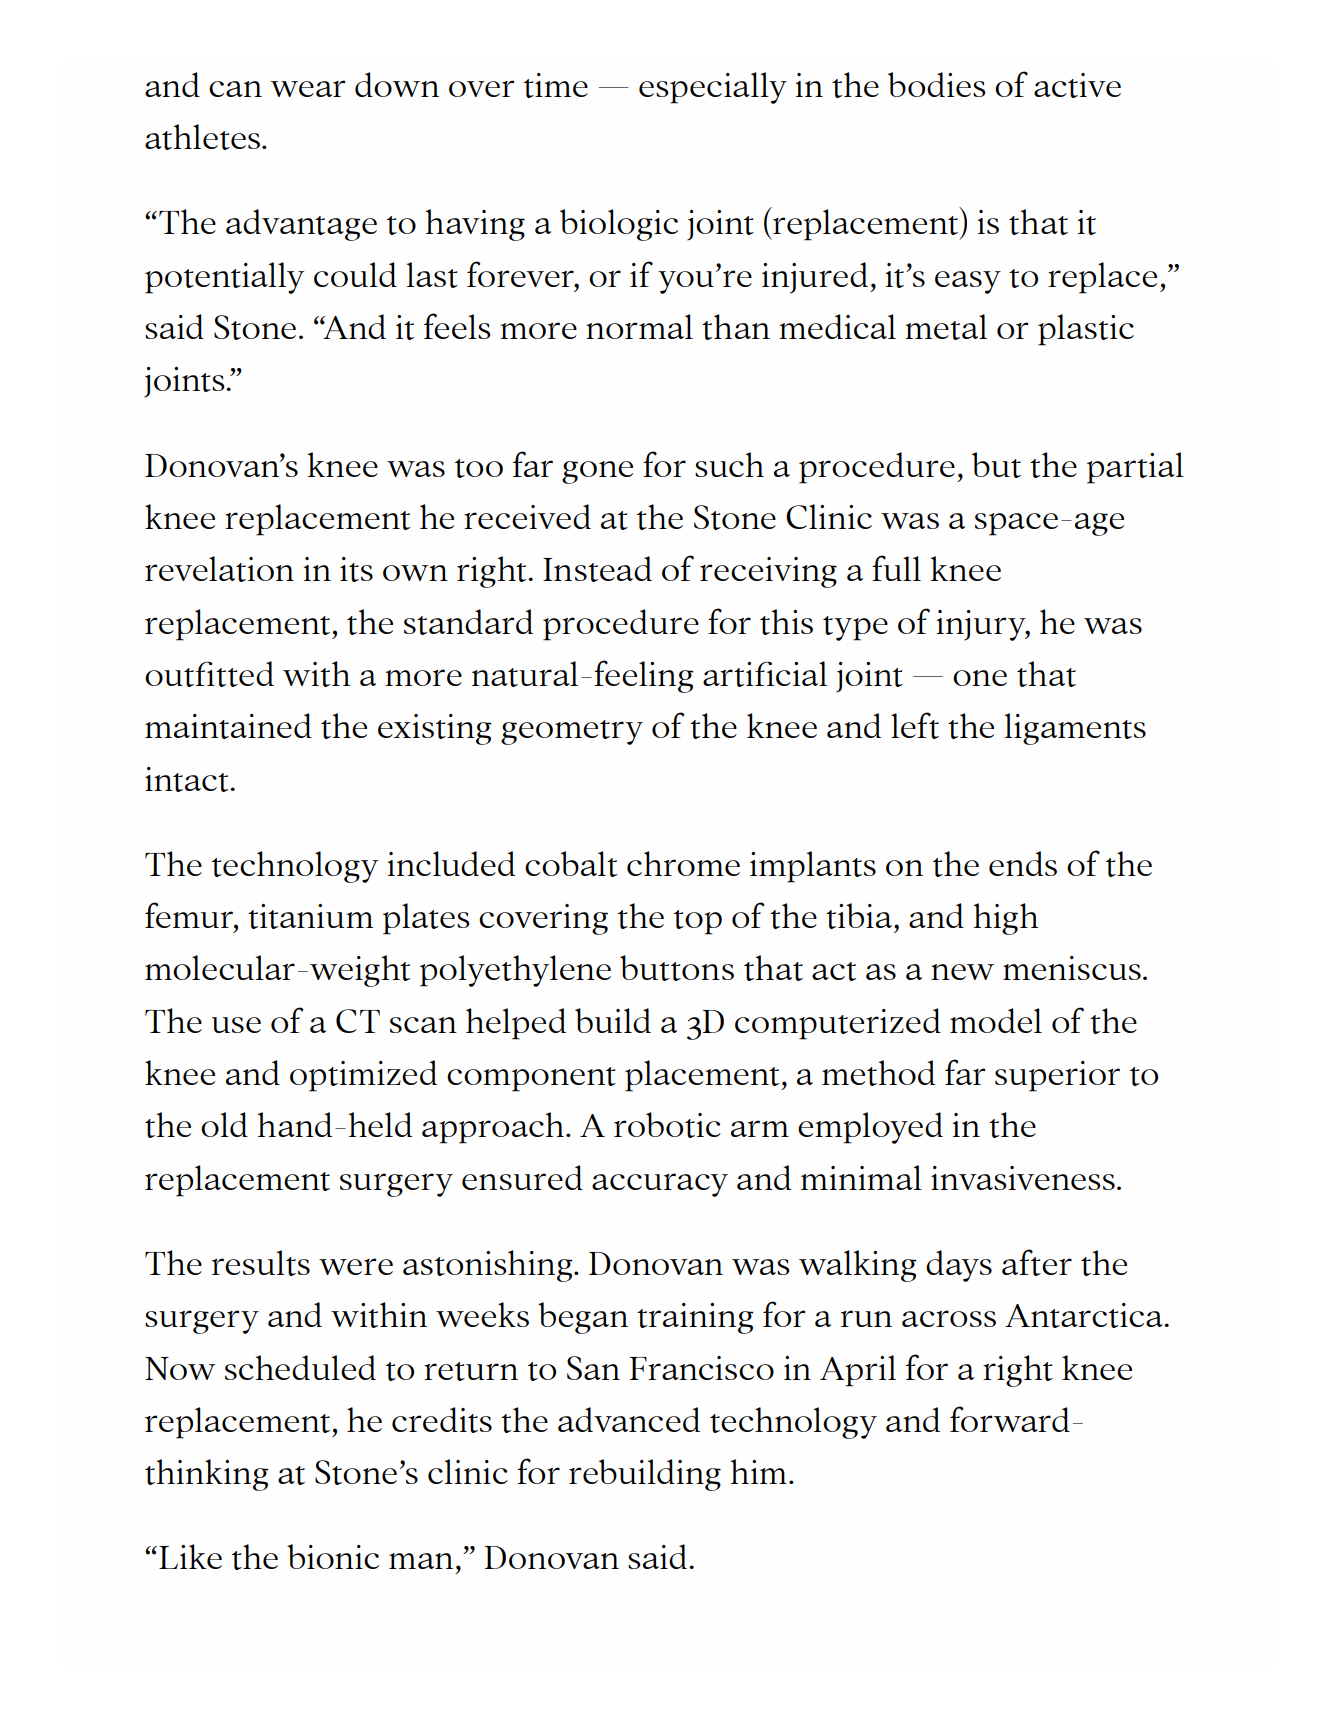 The width and height of the screenshot is (1334, 1726). Describe the element at coordinates (307, 88) in the screenshot. I see `wear` at that location.
